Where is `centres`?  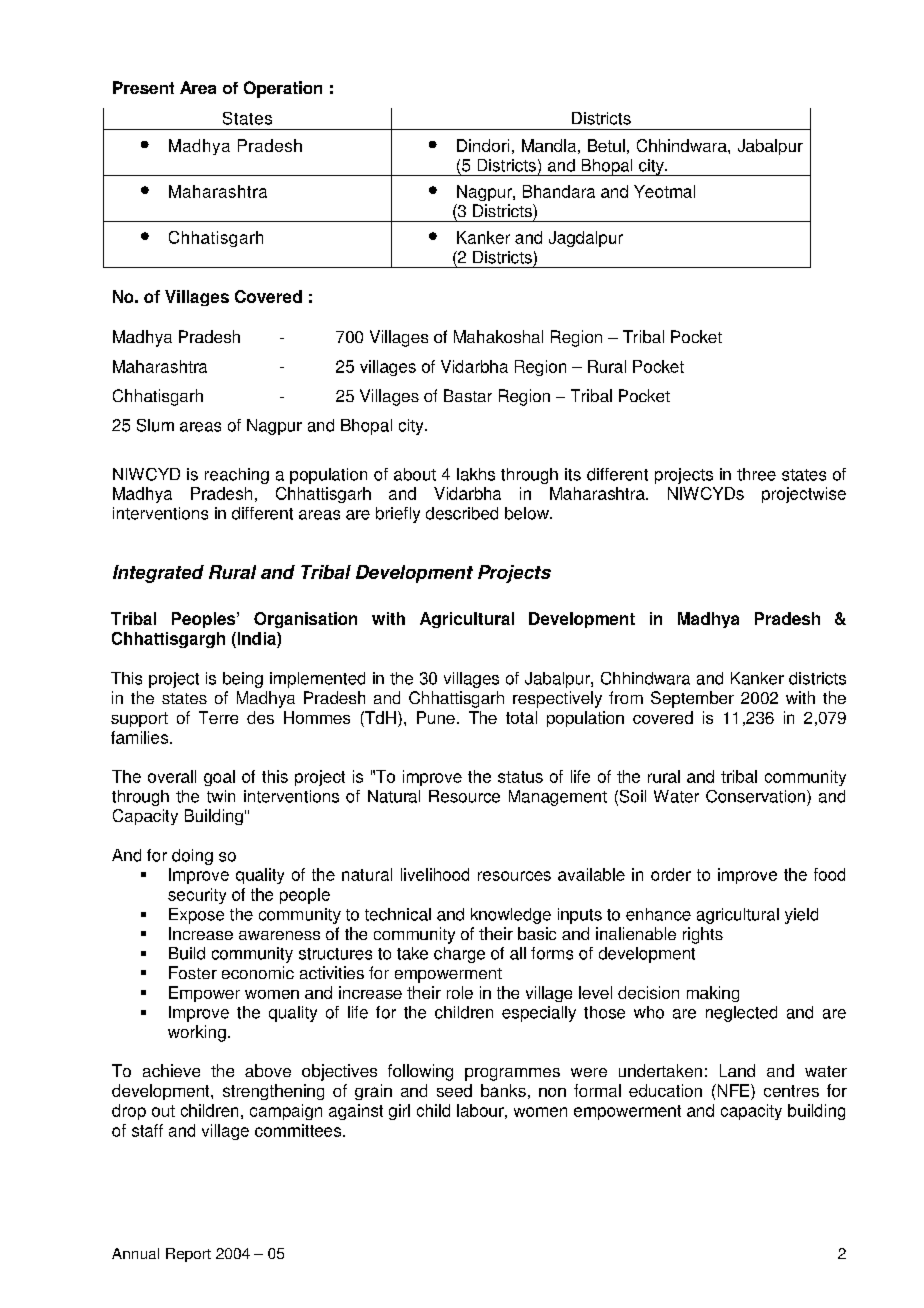
centres is located at coordinates (791, 1091).
